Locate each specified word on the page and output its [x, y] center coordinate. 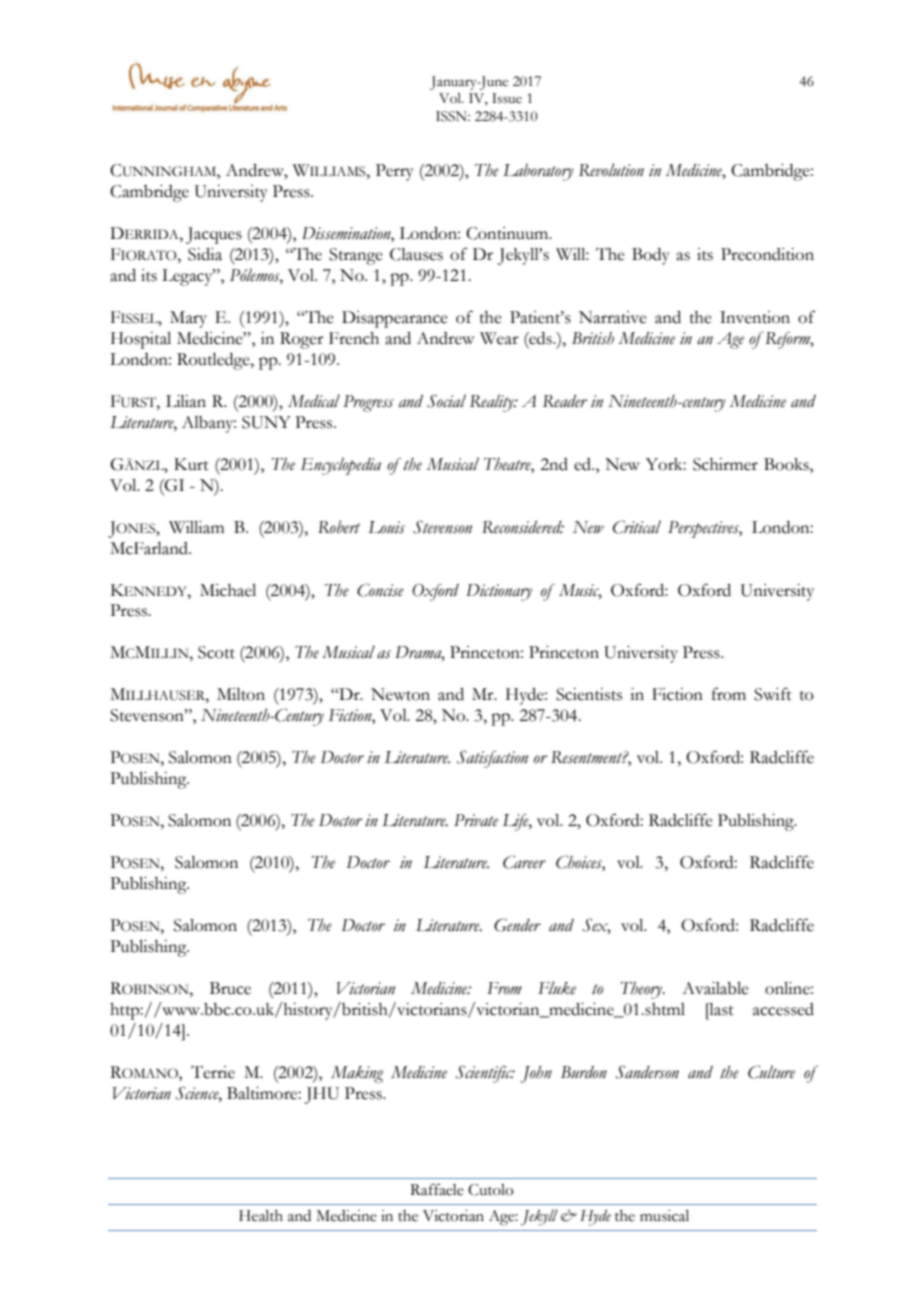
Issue [507, 98]
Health [261, 1216]
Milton [241, 694]
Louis [386, 527]
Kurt [191, 464]
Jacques [214, 235]
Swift [773, 694]
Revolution [611, 170]
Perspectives [705, 529]
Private [476, 820]
